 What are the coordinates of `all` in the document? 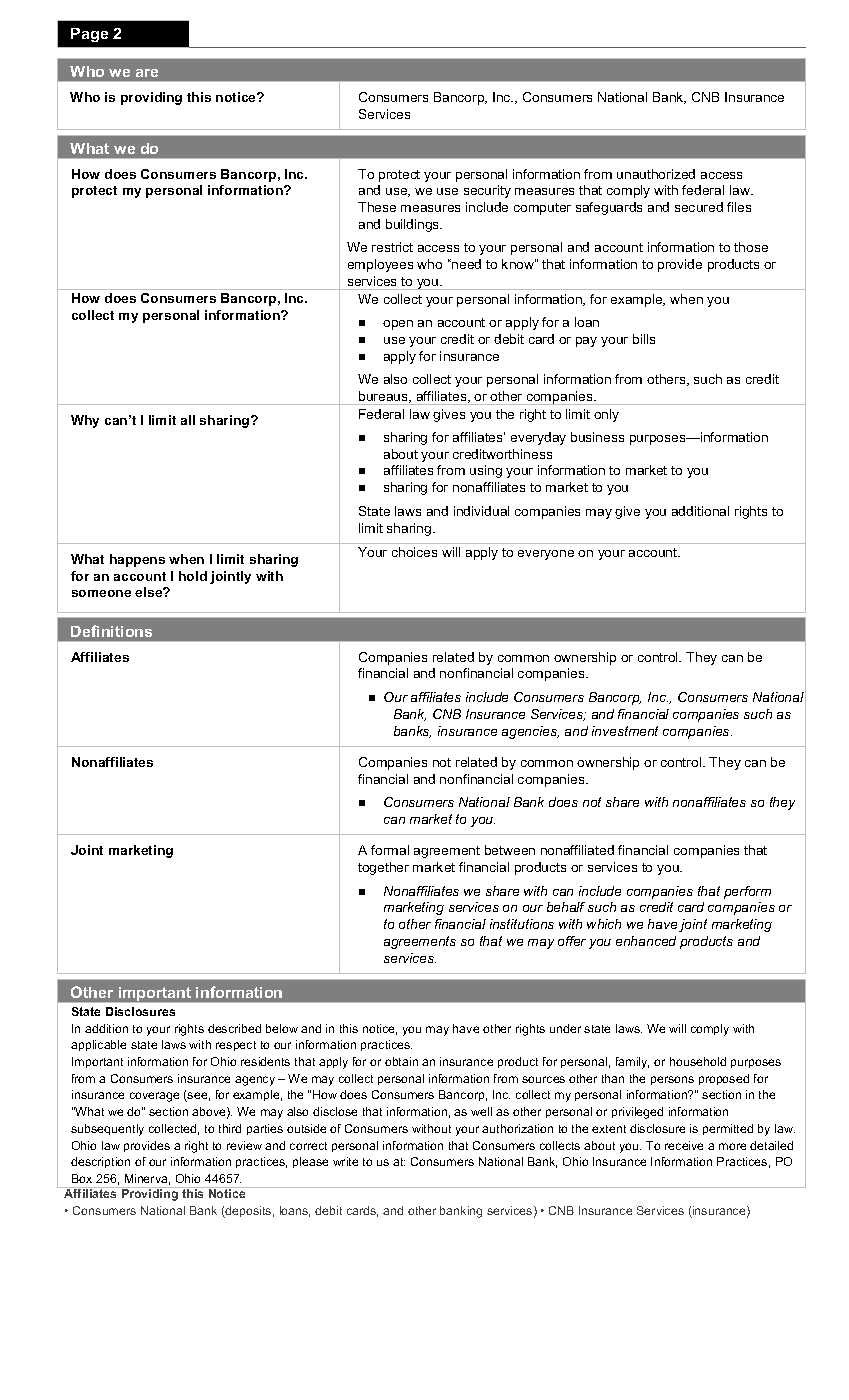 It's located at (188, 420).
